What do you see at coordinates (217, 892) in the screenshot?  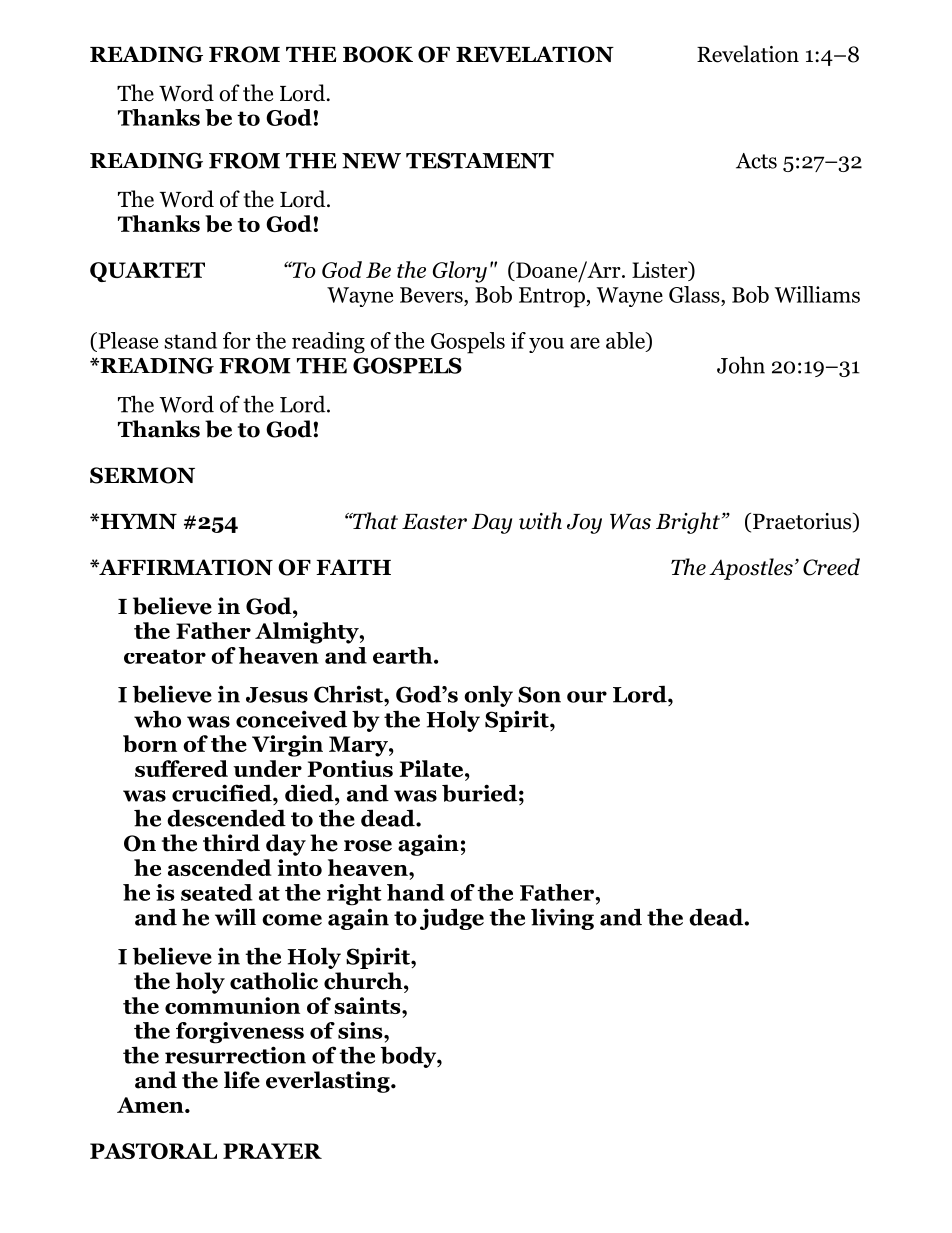 I see `seated` at bounding box center [217, 892].
